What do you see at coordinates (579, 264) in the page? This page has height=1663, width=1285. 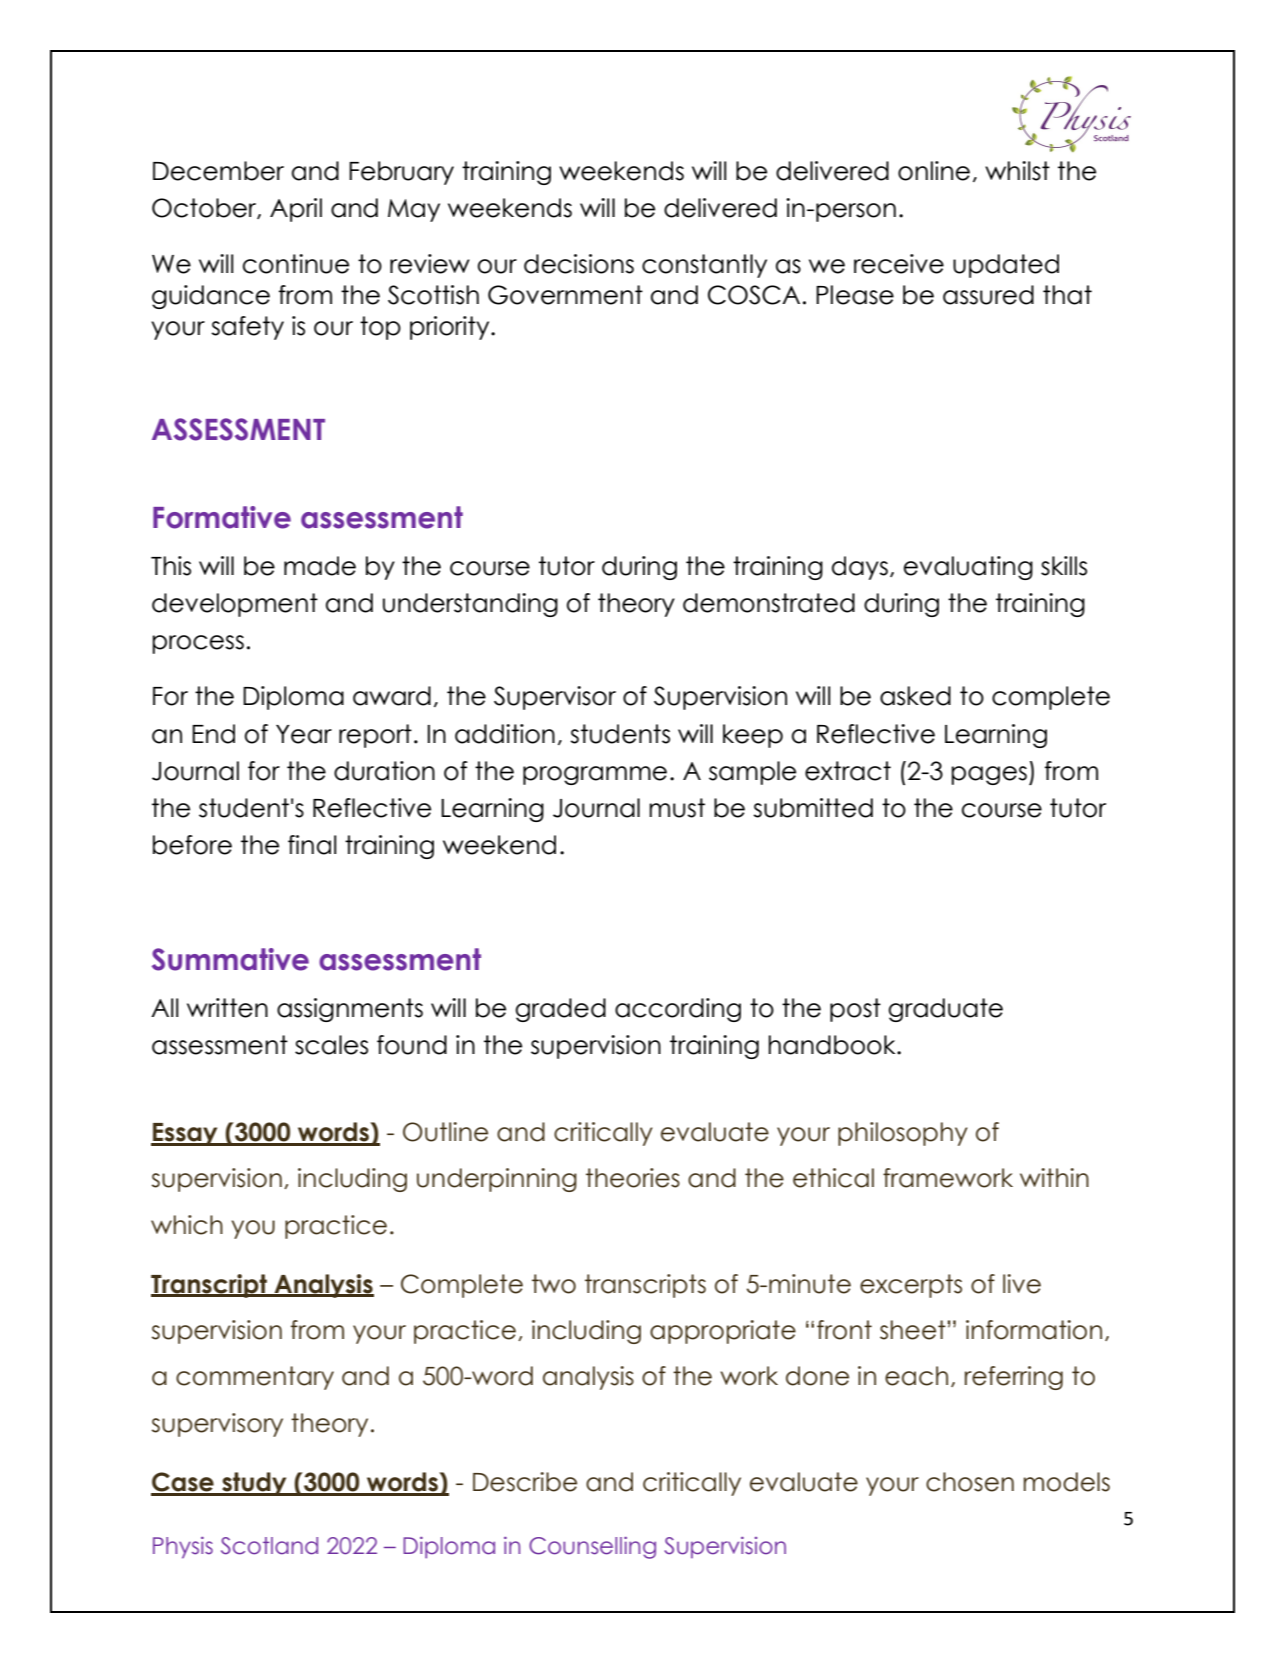 I see `decisions` at bounding box center [579, 264].
